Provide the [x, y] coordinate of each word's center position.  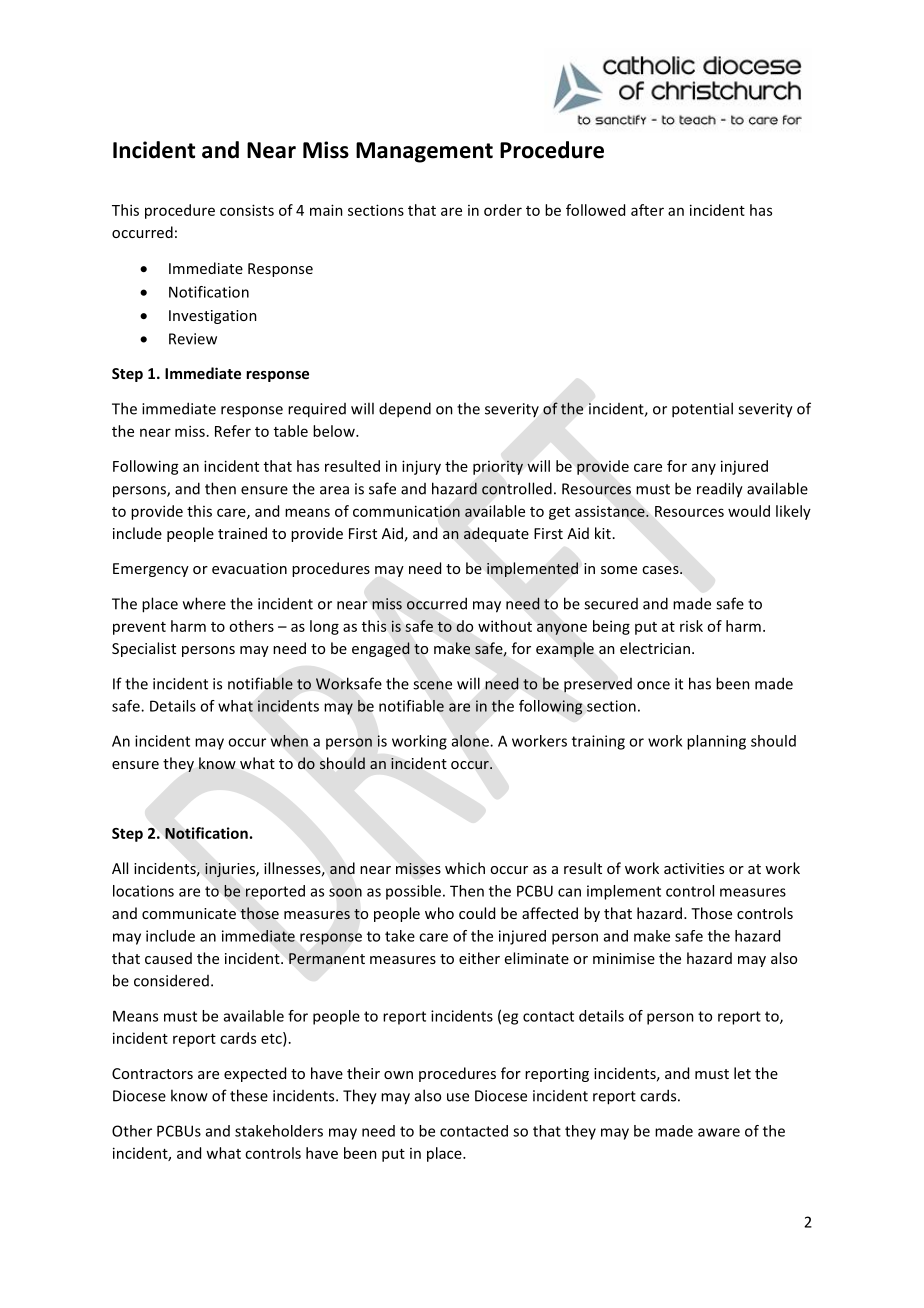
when [289, 741]
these [249, 1095]
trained [242, 533]
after [647, 210]
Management [424, 152]
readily [720, 490]
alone [470, 741]
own [398, 1075]
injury [421, 467]
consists [247, 210]
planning [716, 742]
